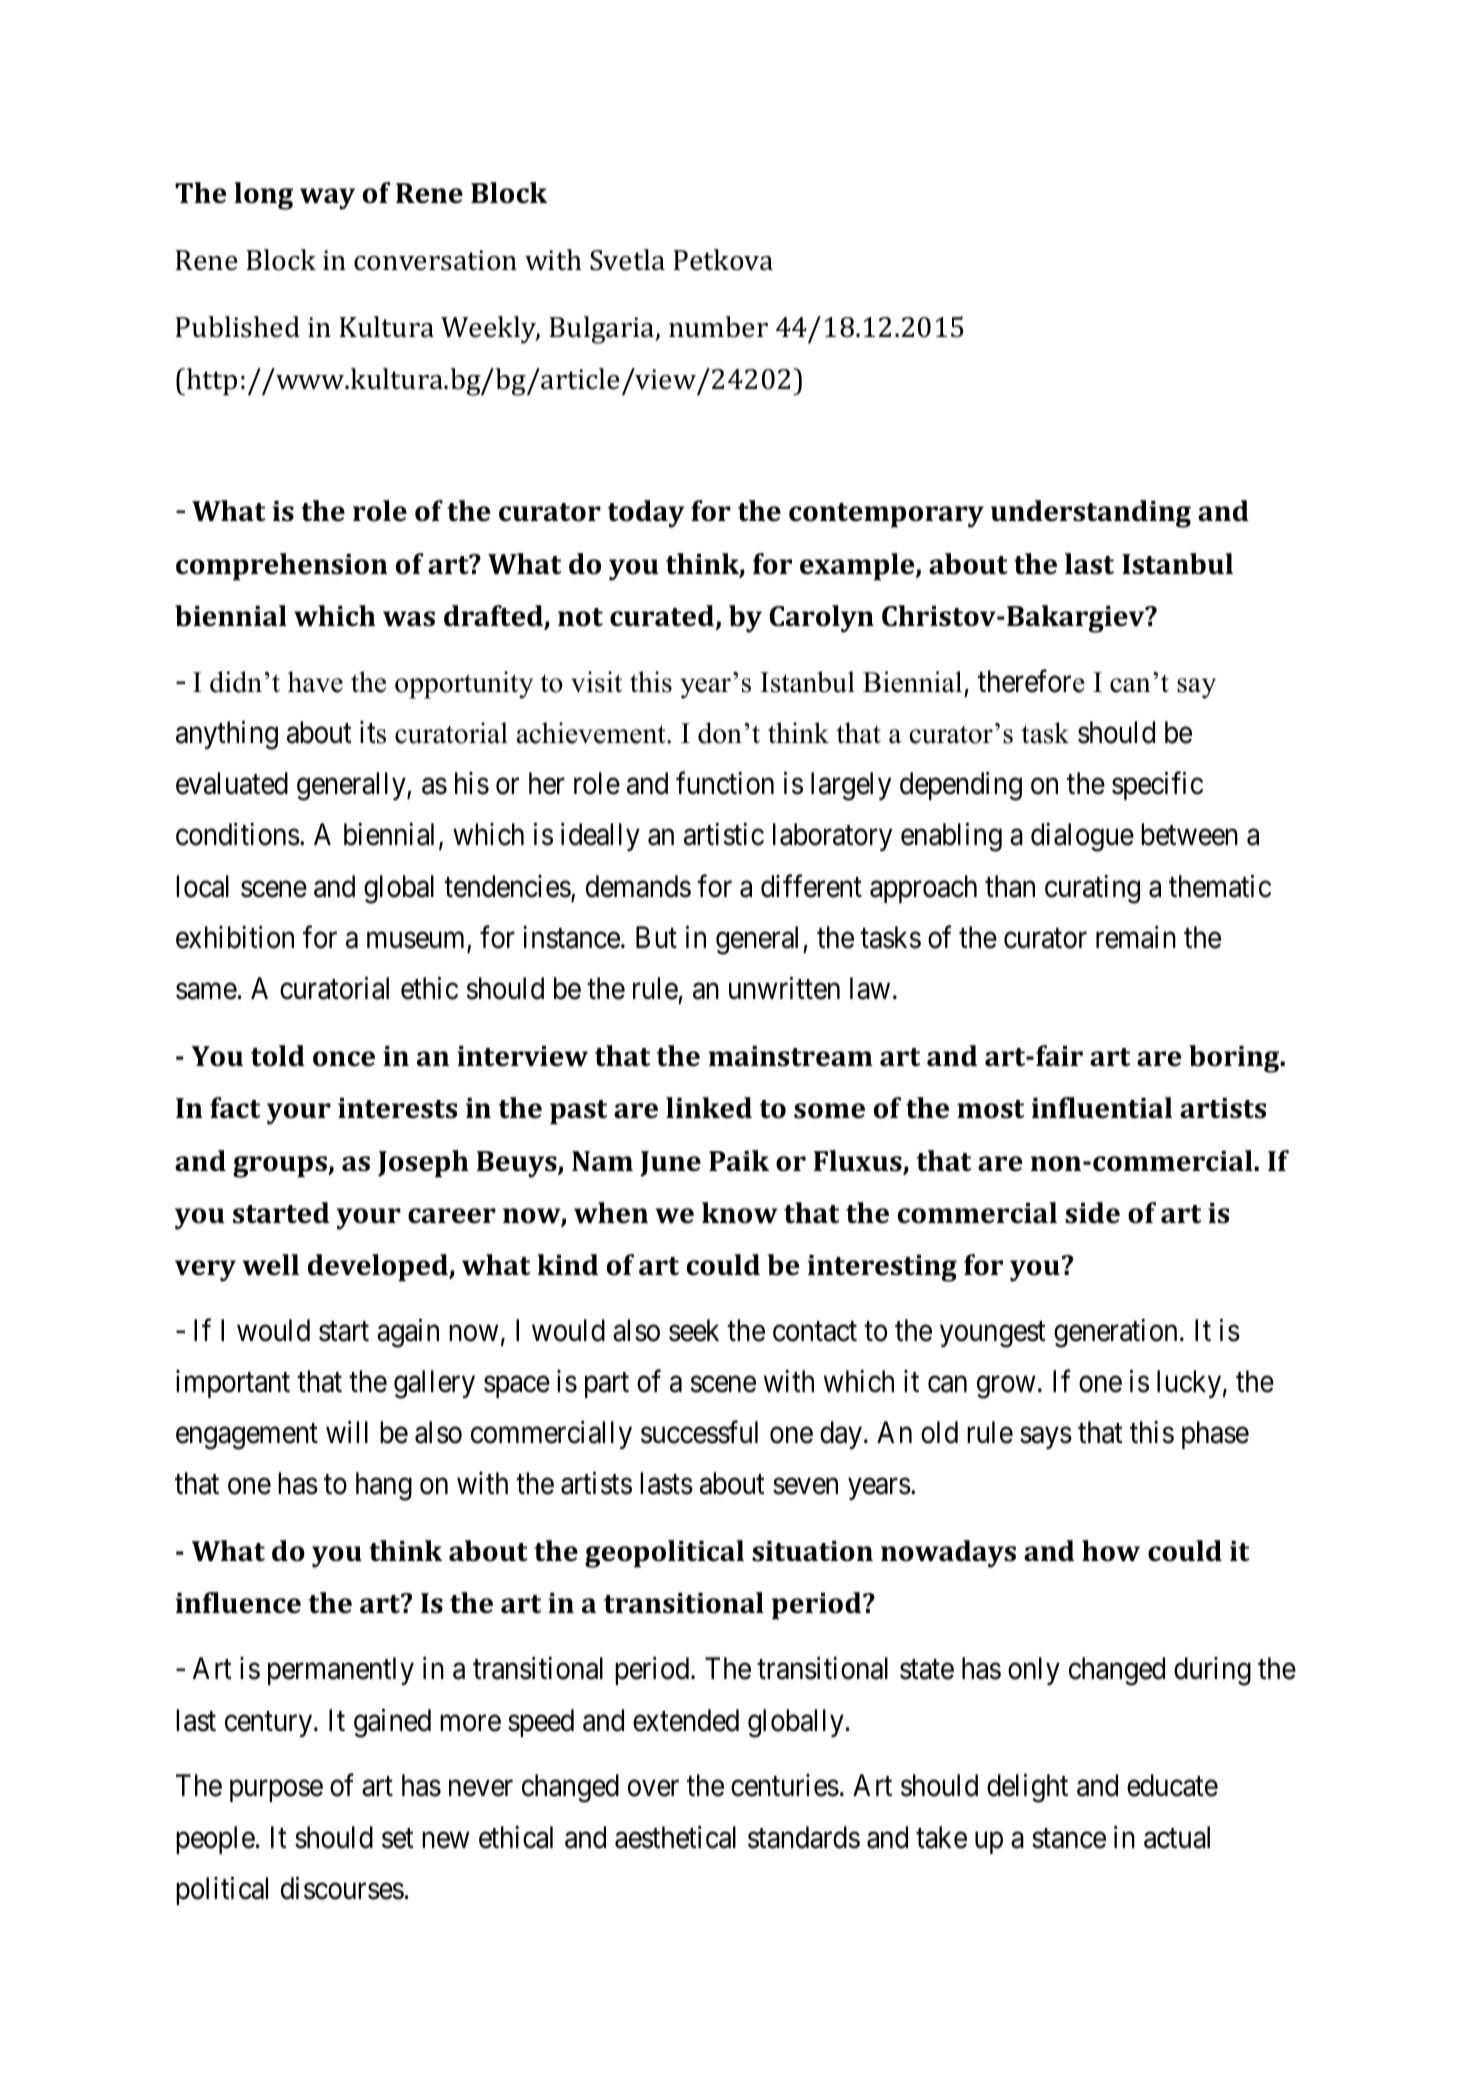 This screenshot has height=2081, width=1470. What do you see at coordinates (662, 616) in the screenshot?
I see `curated` at bounding box center [662, 616].
